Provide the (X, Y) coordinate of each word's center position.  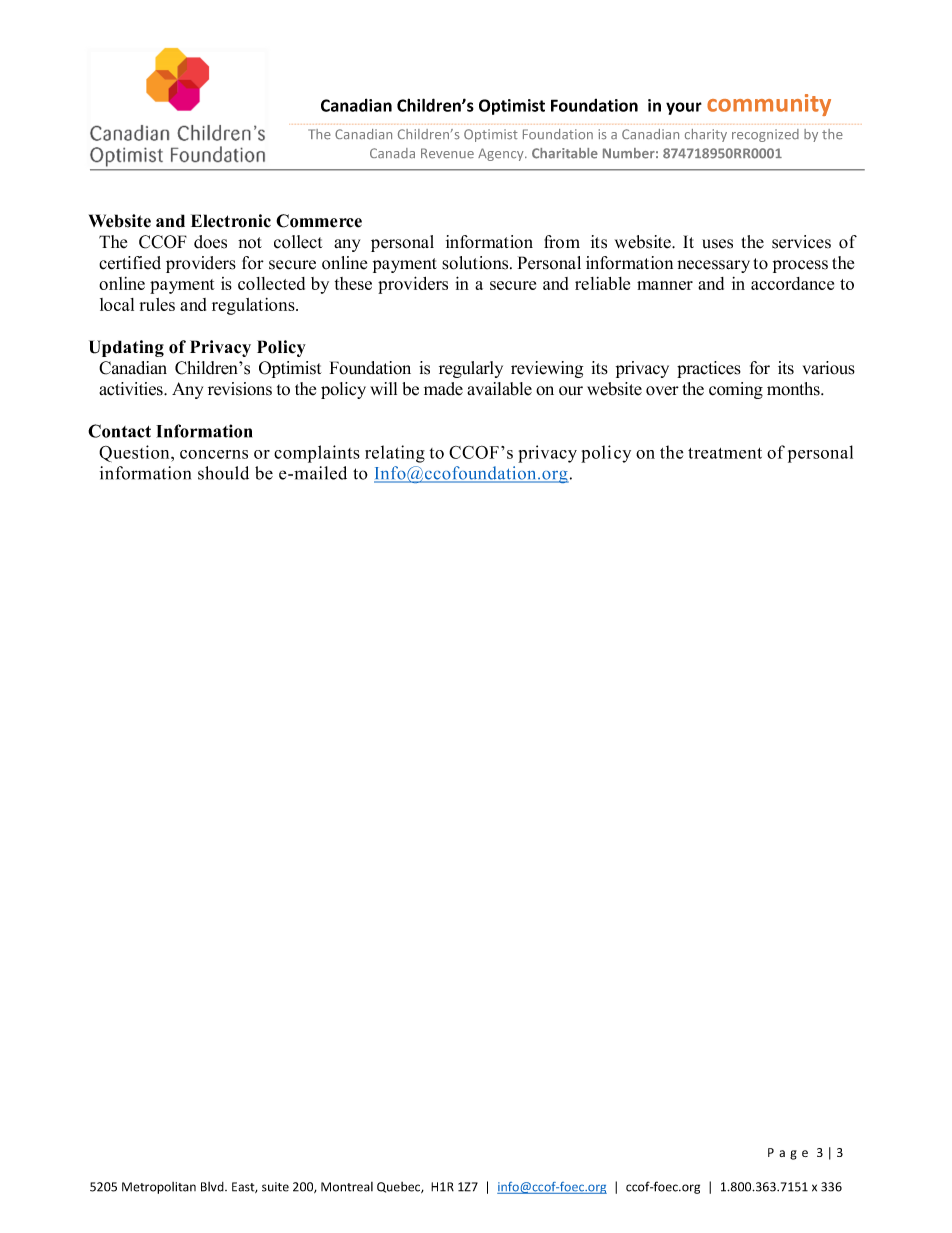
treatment (725, 453)
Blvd (213, 1187)
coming (736, 390)
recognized (765, 135)
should (223, 473)
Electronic (231, 221)
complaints (317, 454)
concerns (214, 454)
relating (395, 454)
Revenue (447, 153)
